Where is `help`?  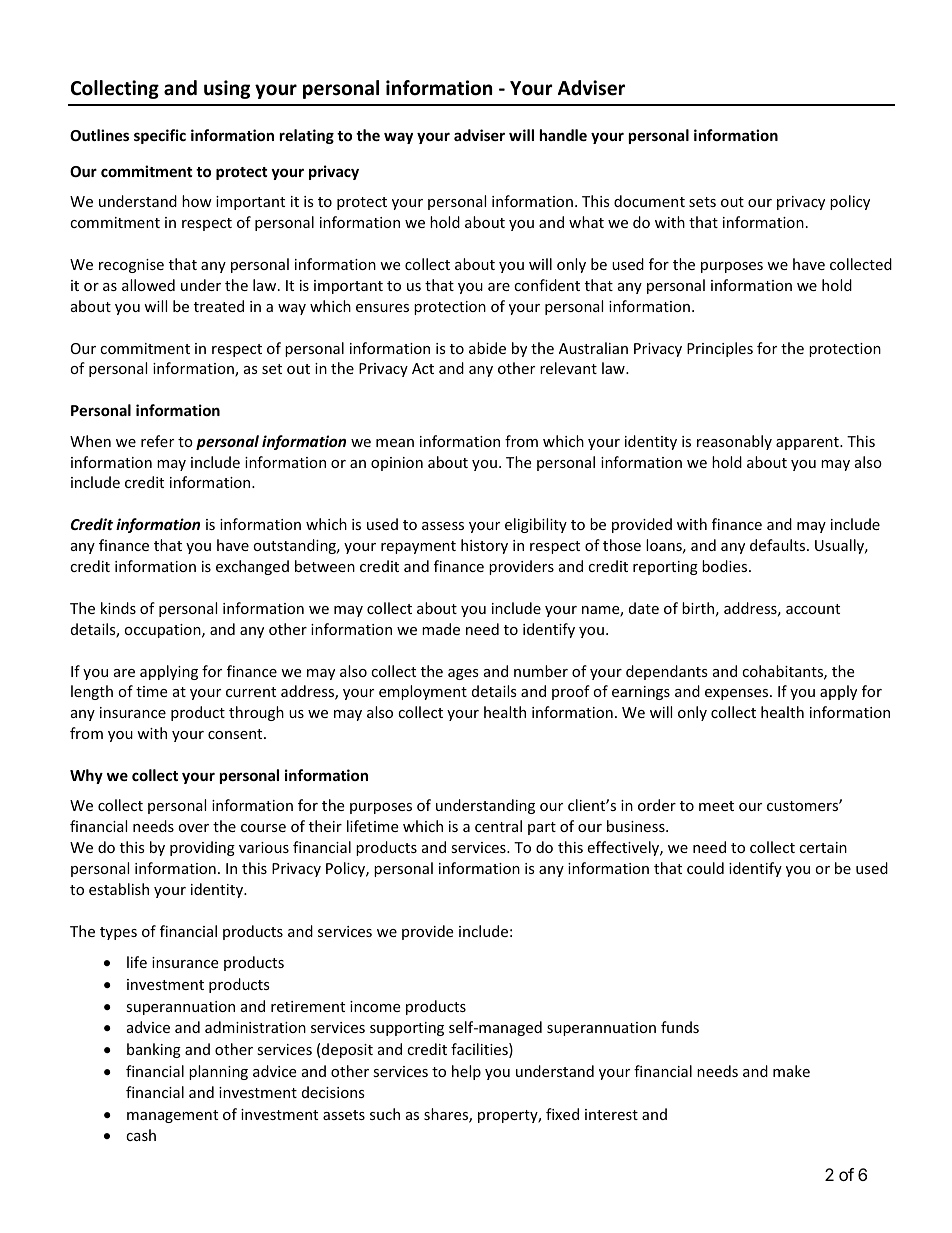 help is located at coordinates (466, 1072).
